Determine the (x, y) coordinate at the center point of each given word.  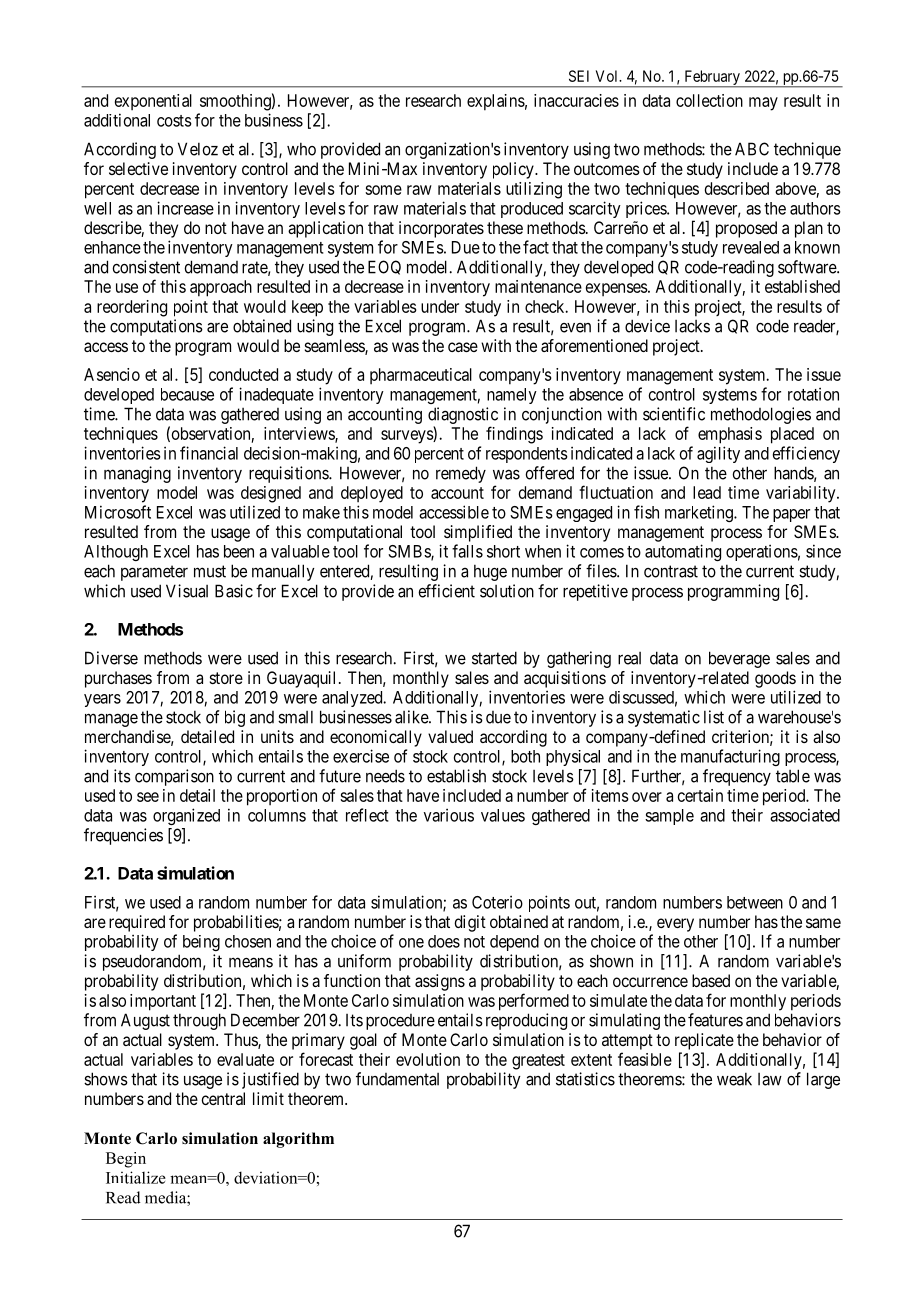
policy (514, 170)
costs (174, 121)
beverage (739, 659)
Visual (187, 591)
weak (734, 1079)
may (763, 104)
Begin (126, 1160)
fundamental (397, 1079)
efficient (446, 591)
